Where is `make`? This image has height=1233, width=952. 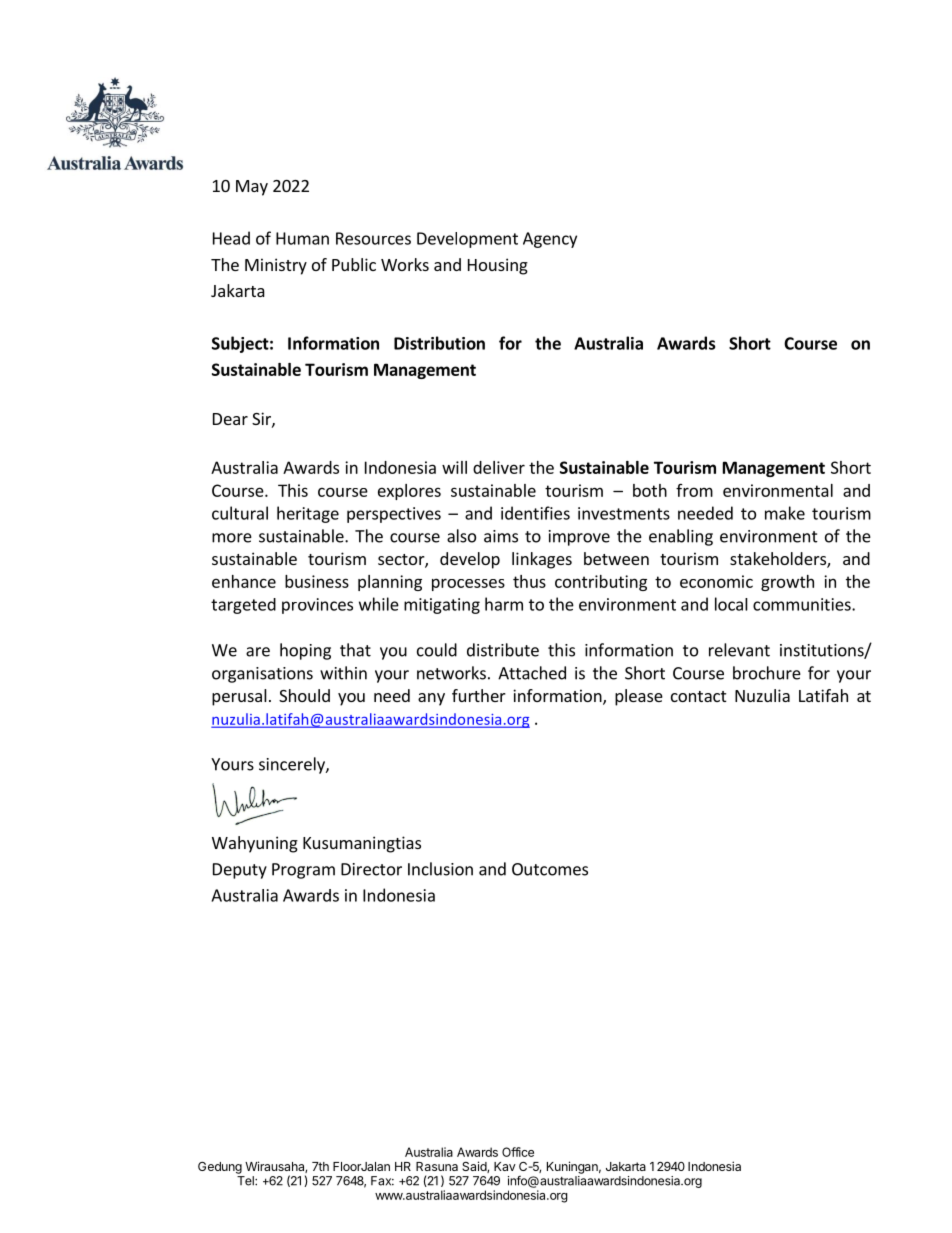
make is located at coordinates (785, 513).
